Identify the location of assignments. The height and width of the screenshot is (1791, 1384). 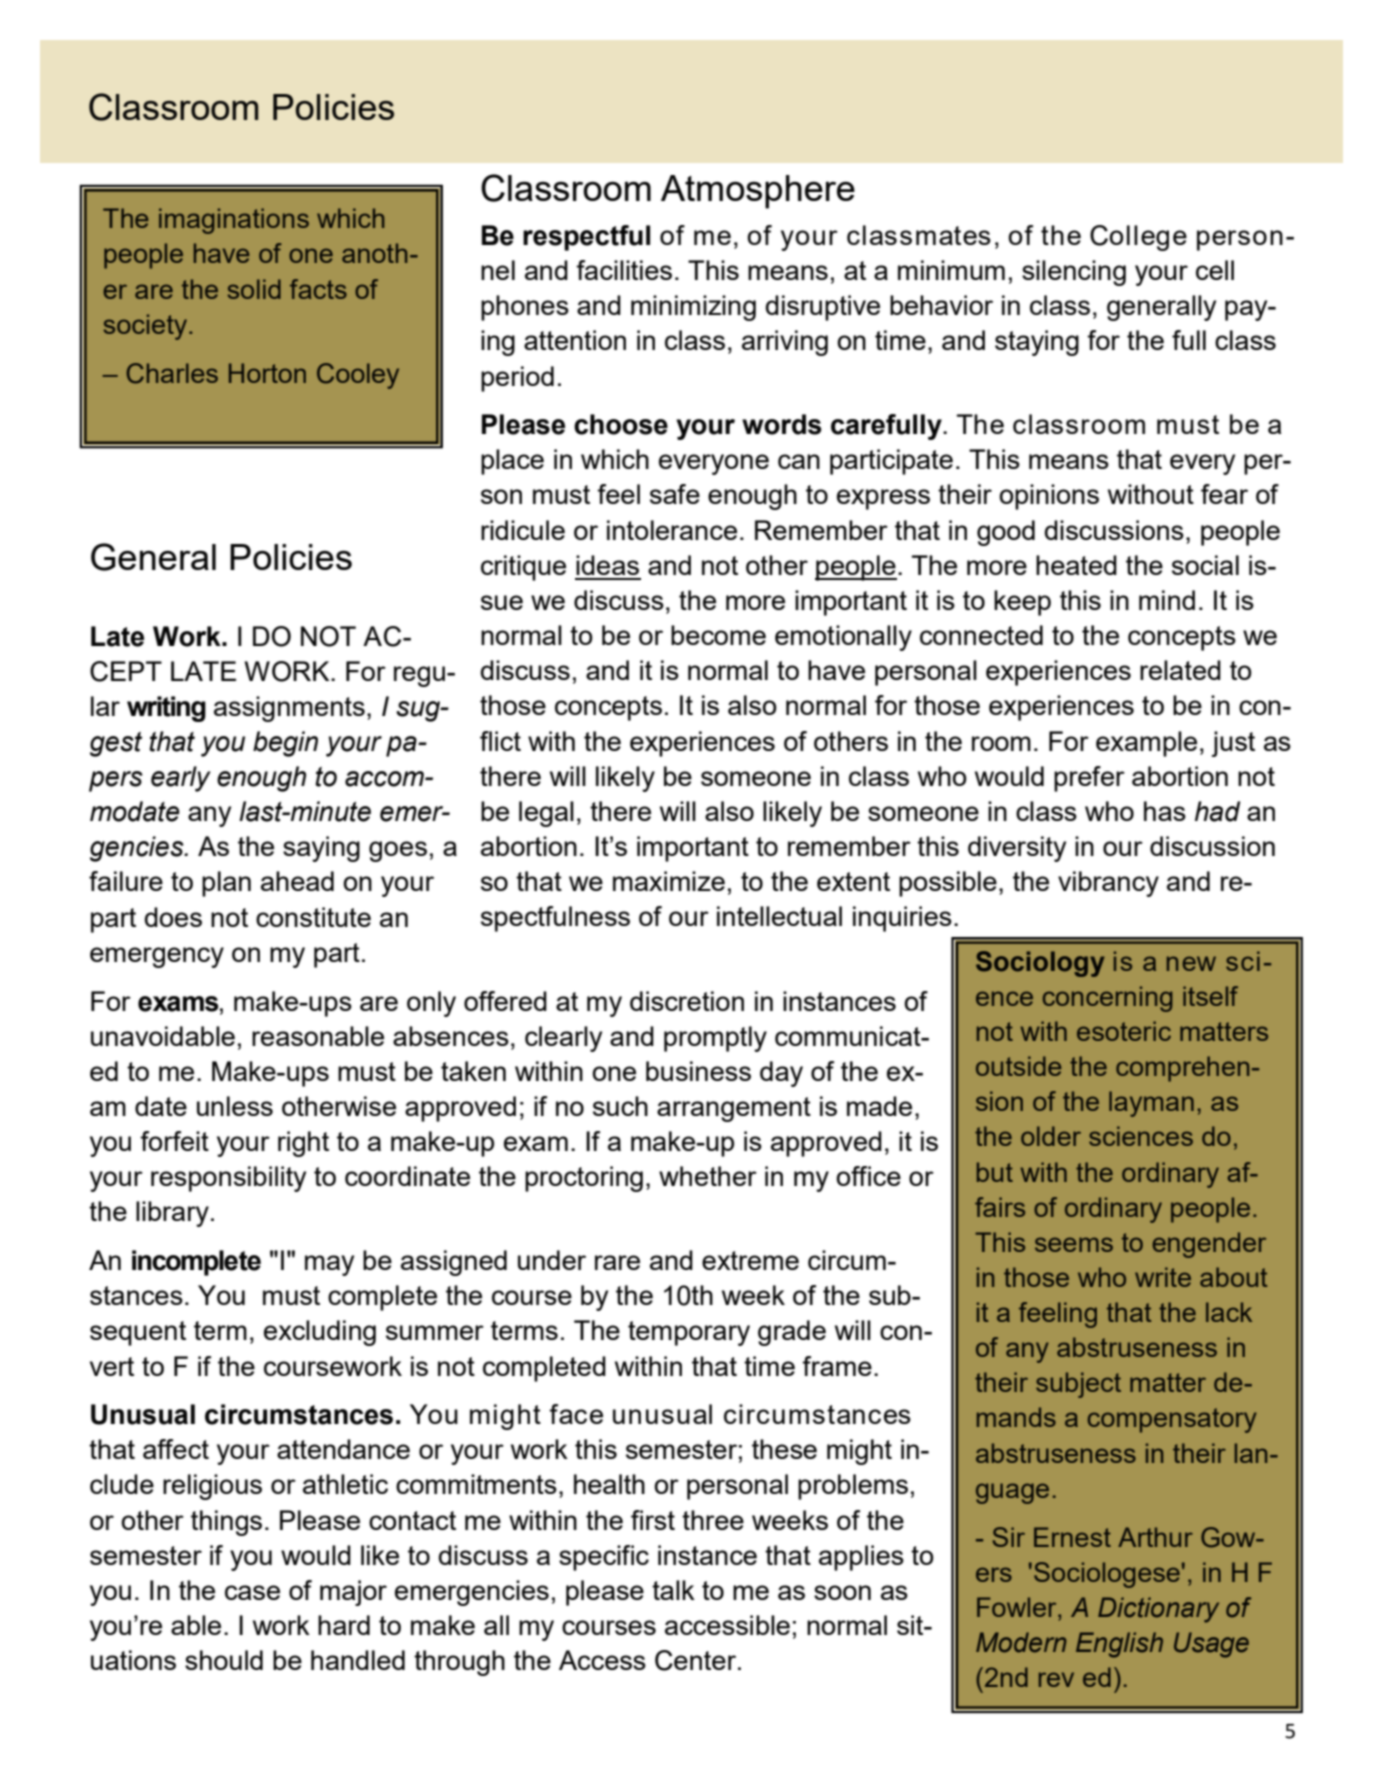
(289, 709).
